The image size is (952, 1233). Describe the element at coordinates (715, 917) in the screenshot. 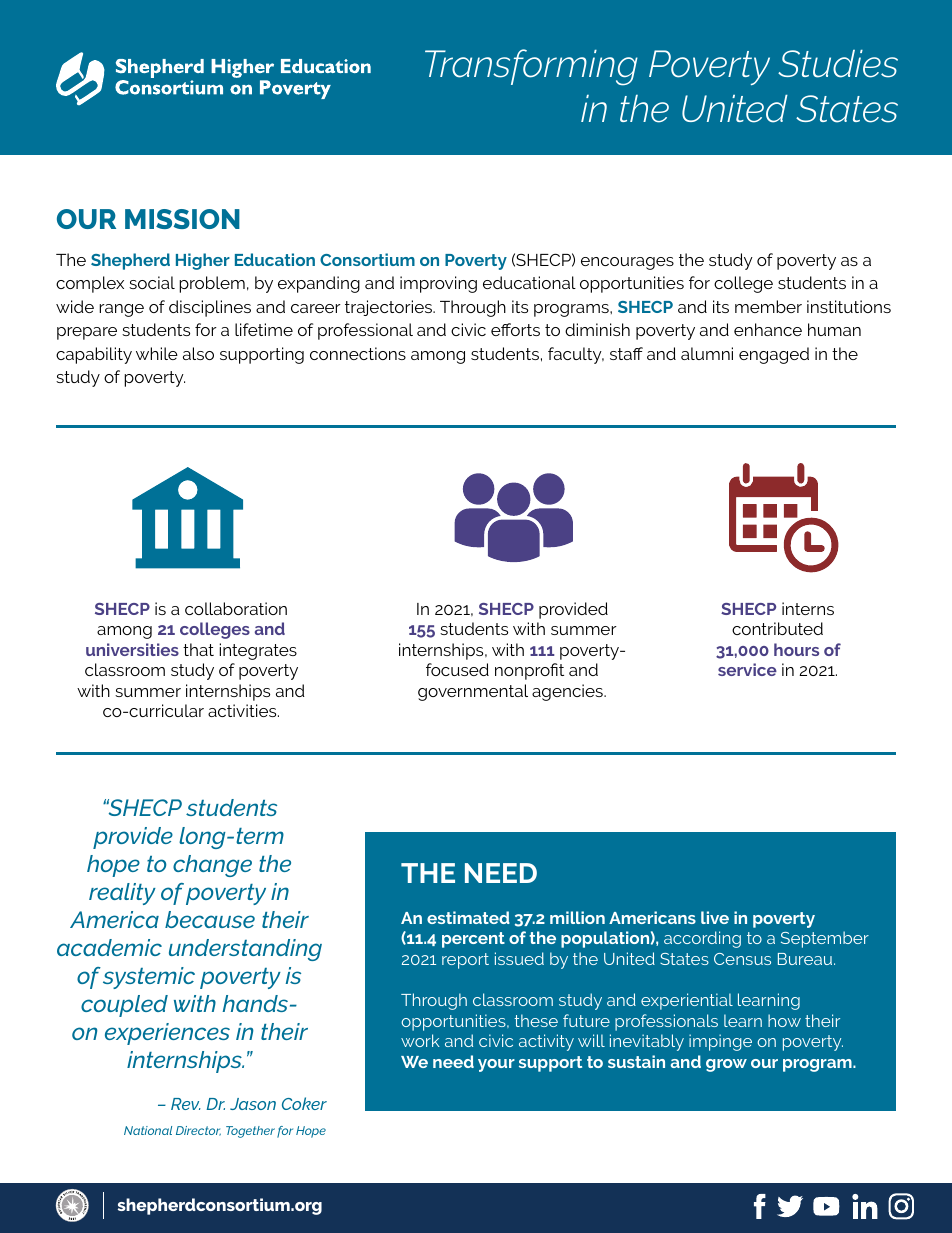

I see `live` at that location.
